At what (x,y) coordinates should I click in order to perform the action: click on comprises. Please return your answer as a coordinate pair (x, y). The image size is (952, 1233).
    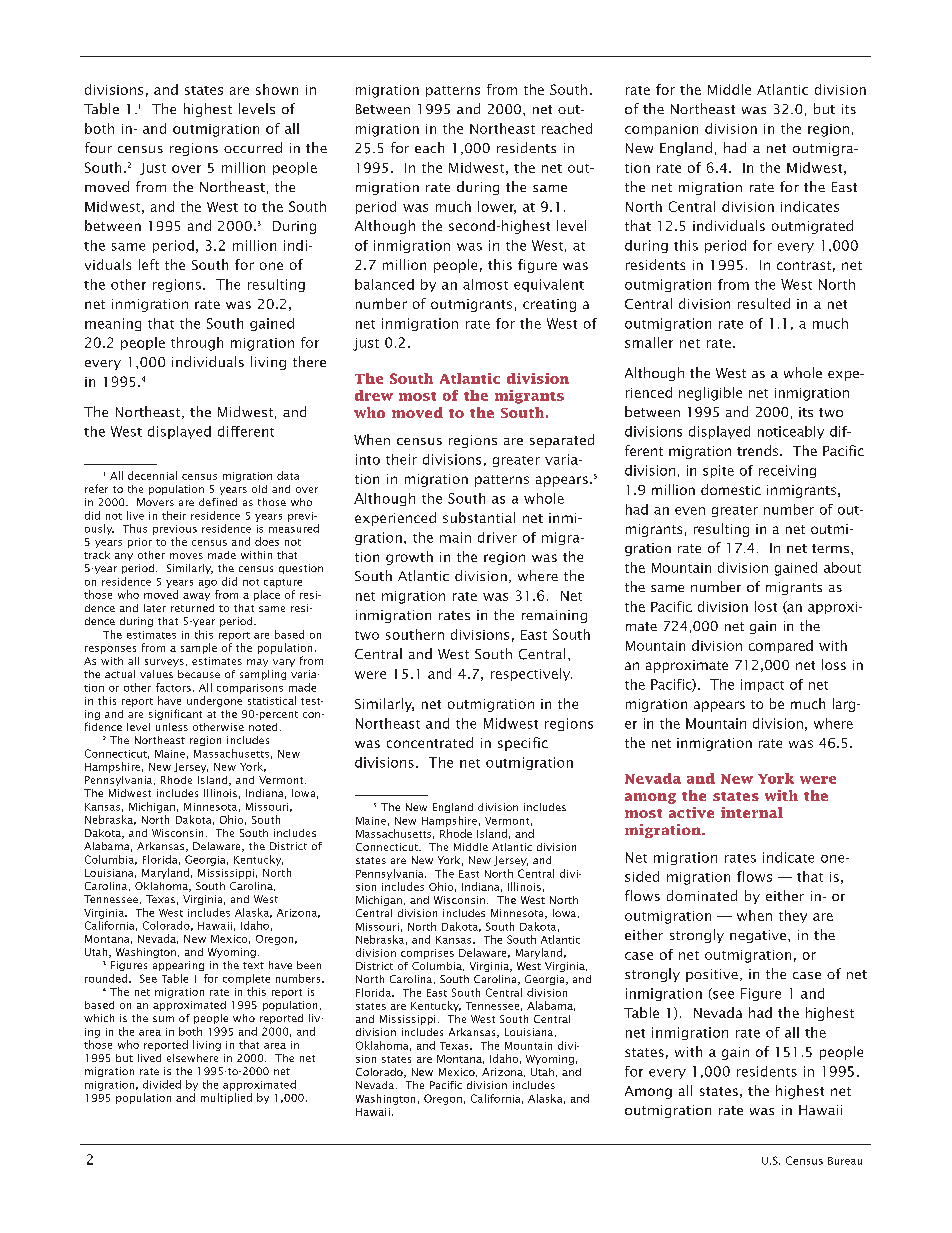
    Looking at the image, I should click on (427, 954).
